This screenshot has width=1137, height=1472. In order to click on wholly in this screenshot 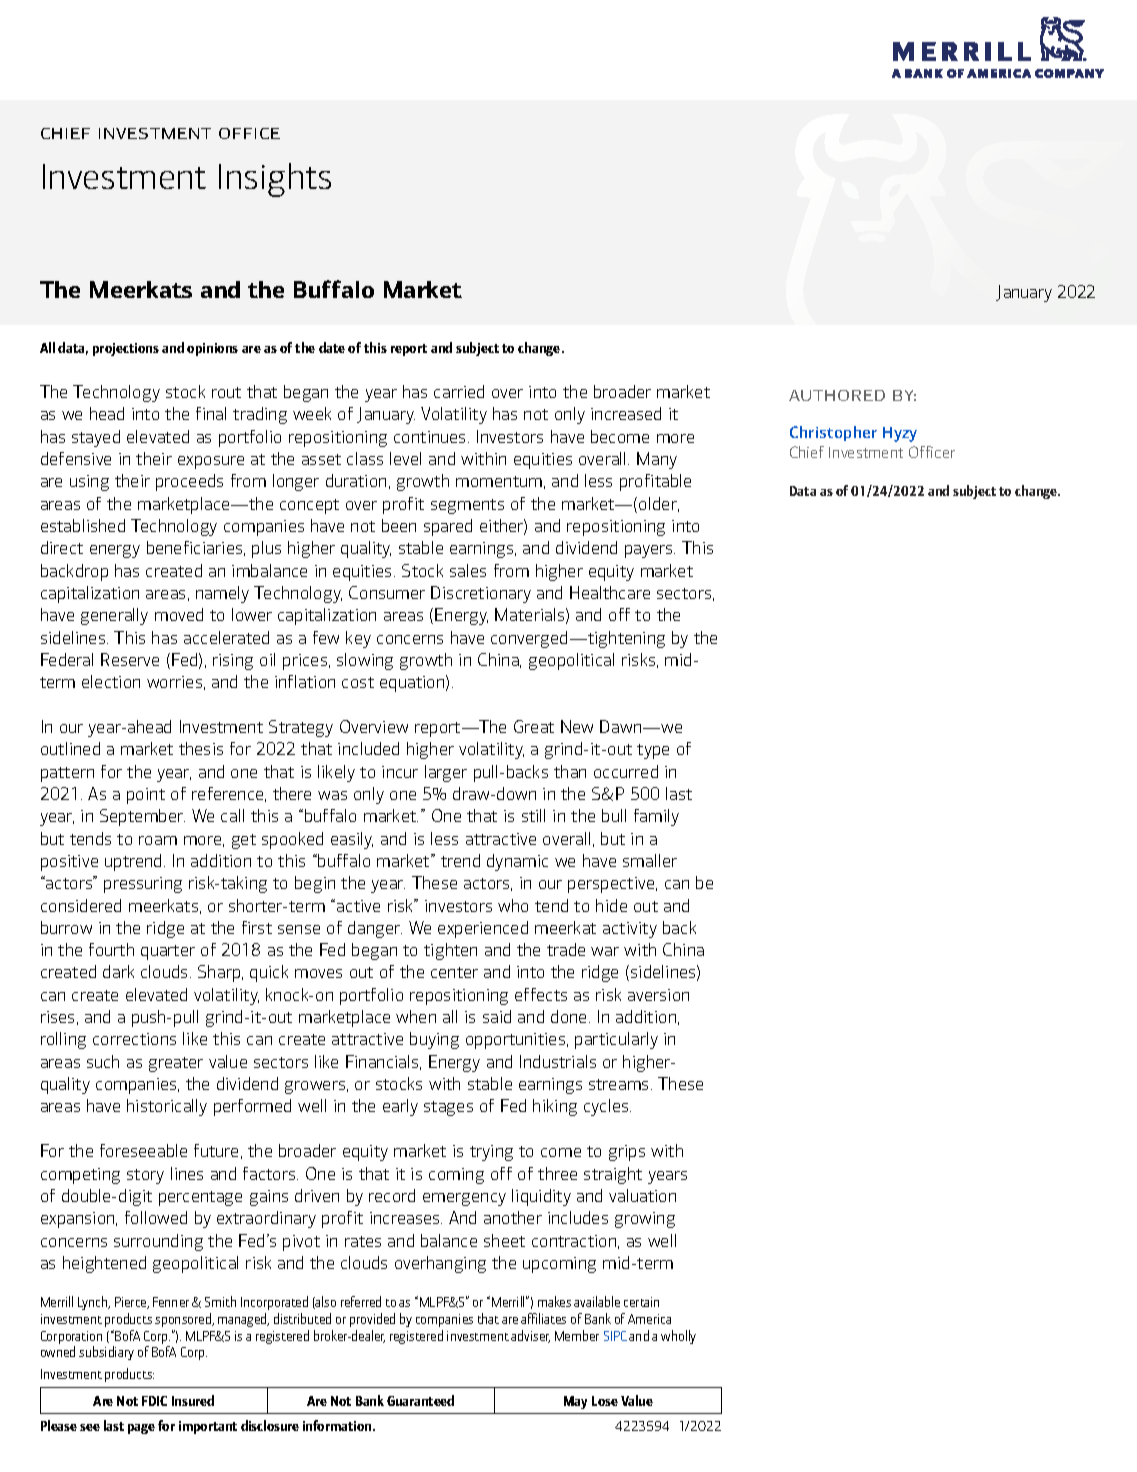, I will do `click(678, 1337)`.
